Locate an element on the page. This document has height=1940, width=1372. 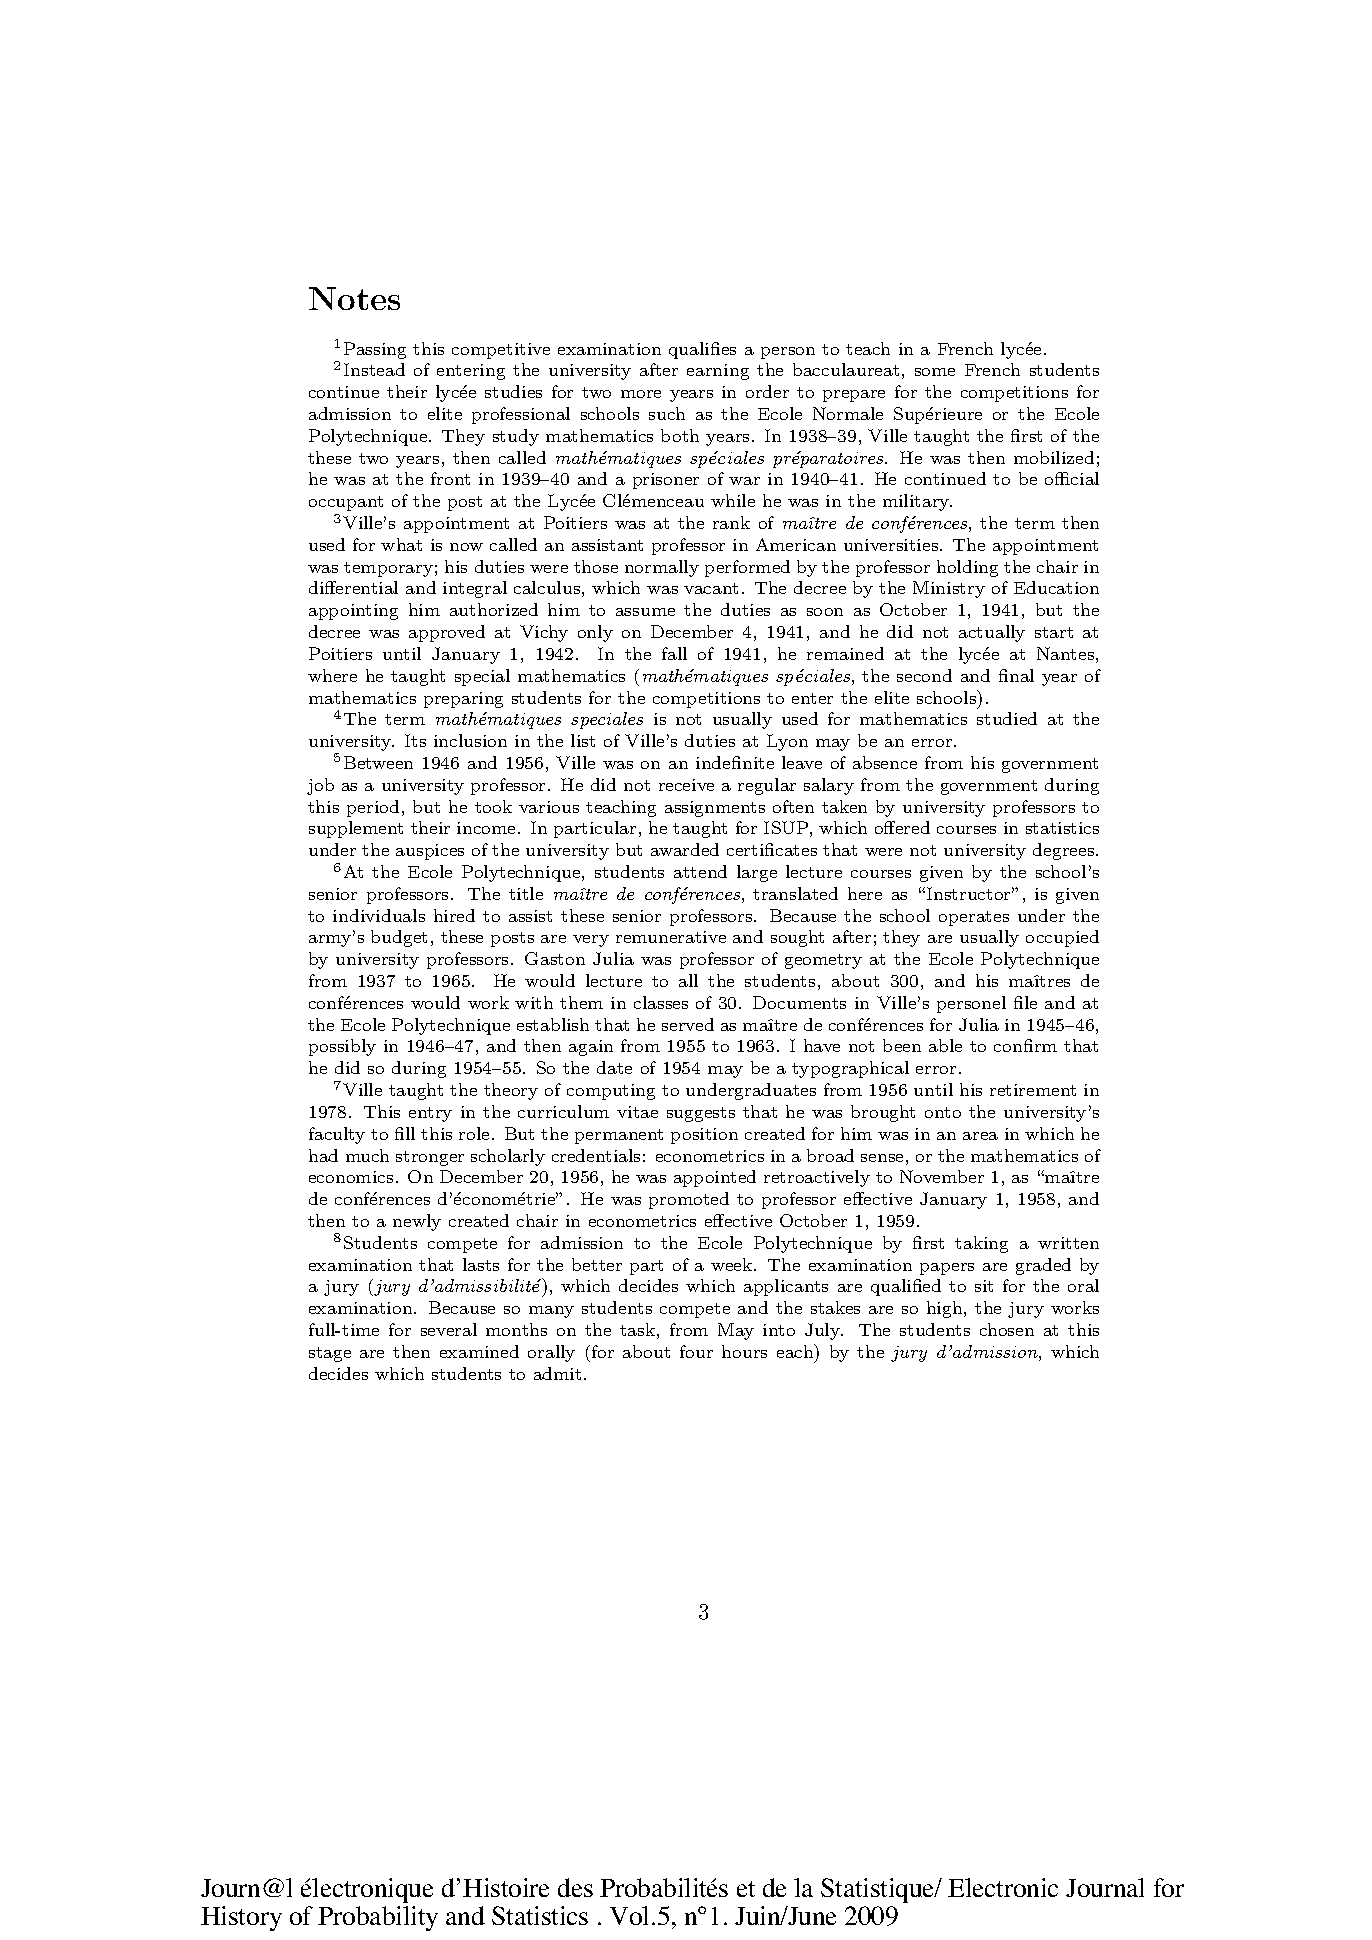
more is located at coordinates (641, 394).
